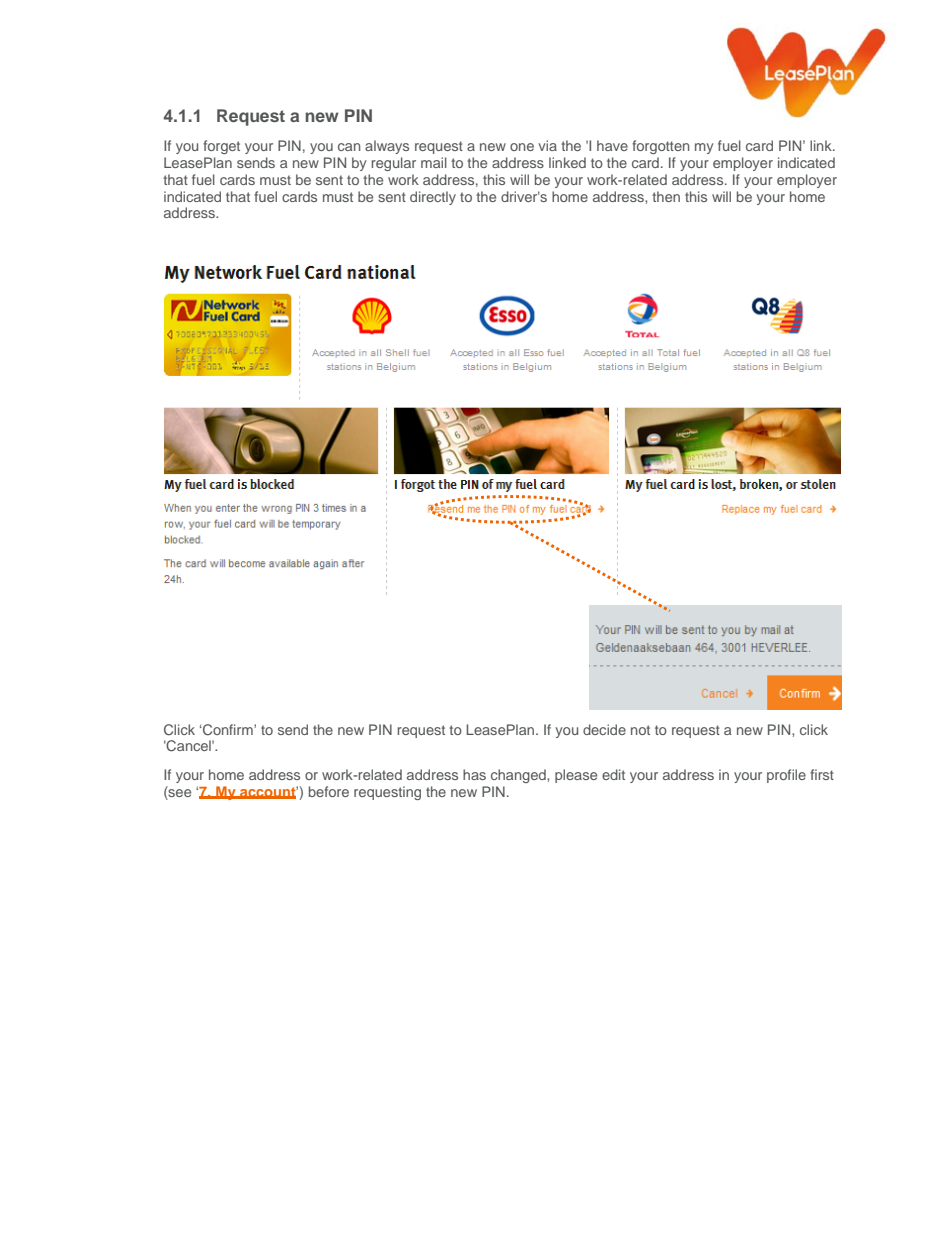 The width and height of the page is (952, 1233). Describe the element at coordinates (228, 729) in the page. I see `Confirm` at that location.
